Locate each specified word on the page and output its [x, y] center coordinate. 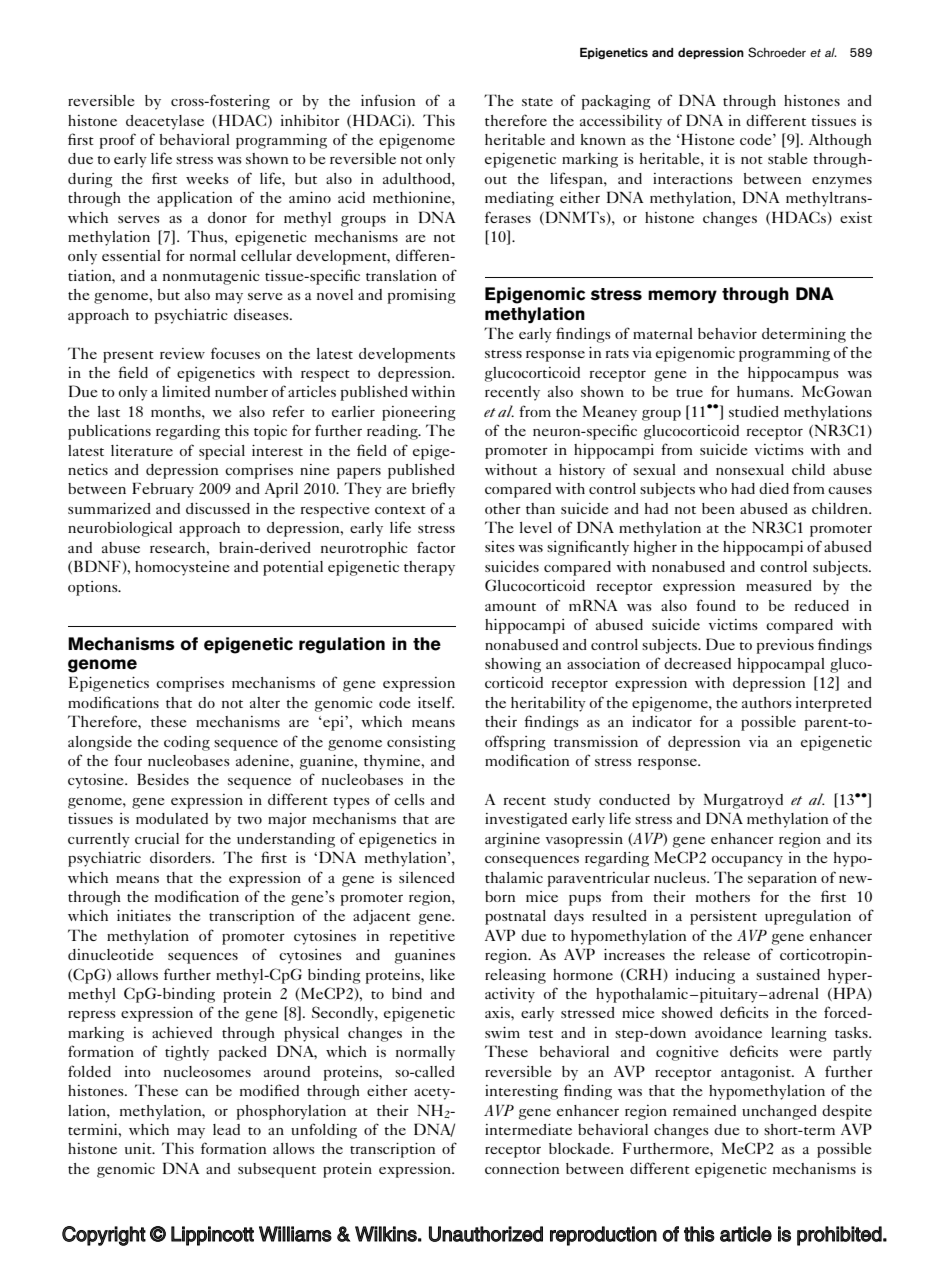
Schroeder [777, 52]
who [713, 488]
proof [118, 141]
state [537, 102]
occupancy [747, 861]
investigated [526, 820]
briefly [433, 490]
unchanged [779, 1112]
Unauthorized [486, 1234]
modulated [172, 818]
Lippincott [212, 1236]
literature [142, 450]
